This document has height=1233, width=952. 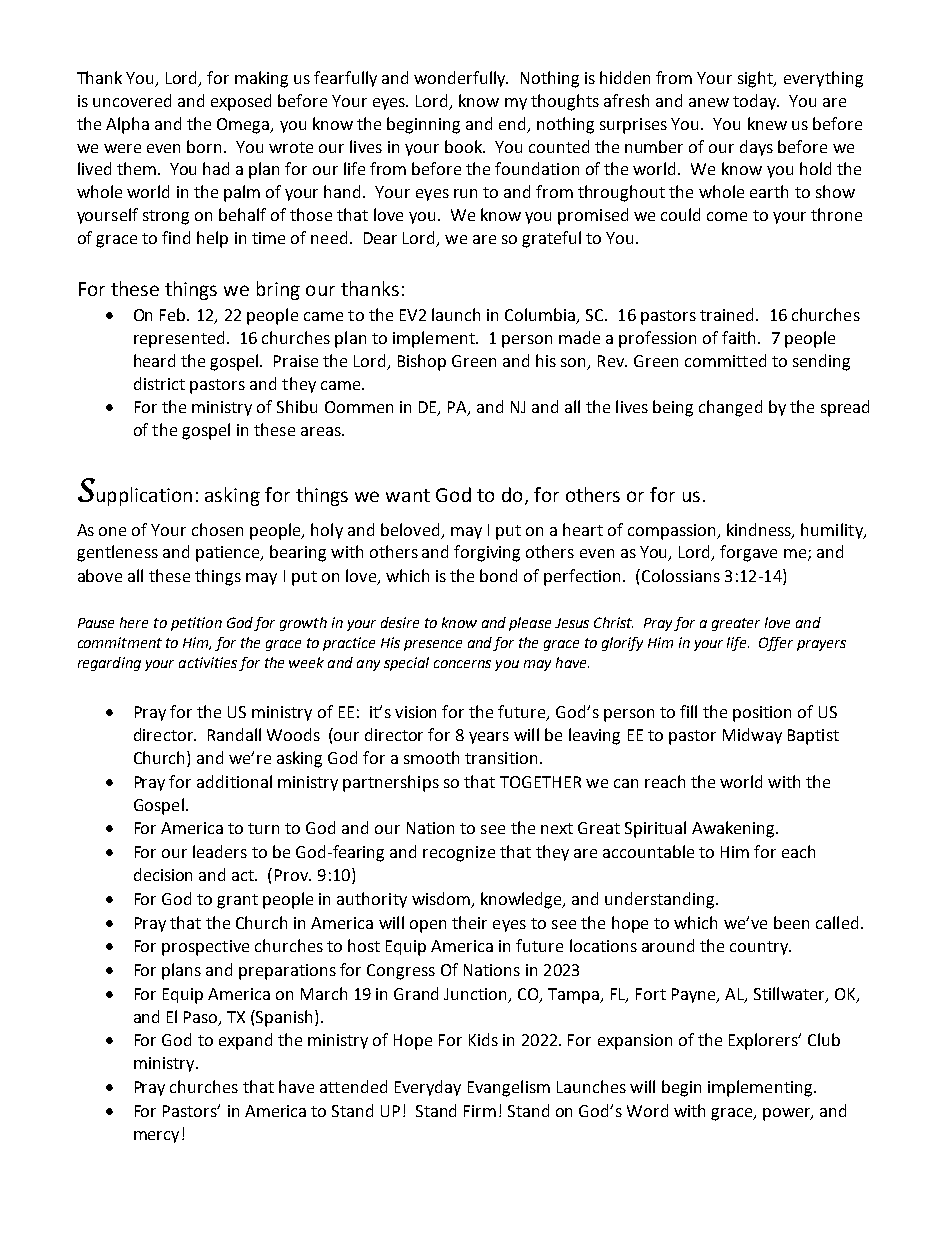 What do you see at coordinates (156, 1137) in the document?
I see `mercy` at bounding box center [156, 1137].
